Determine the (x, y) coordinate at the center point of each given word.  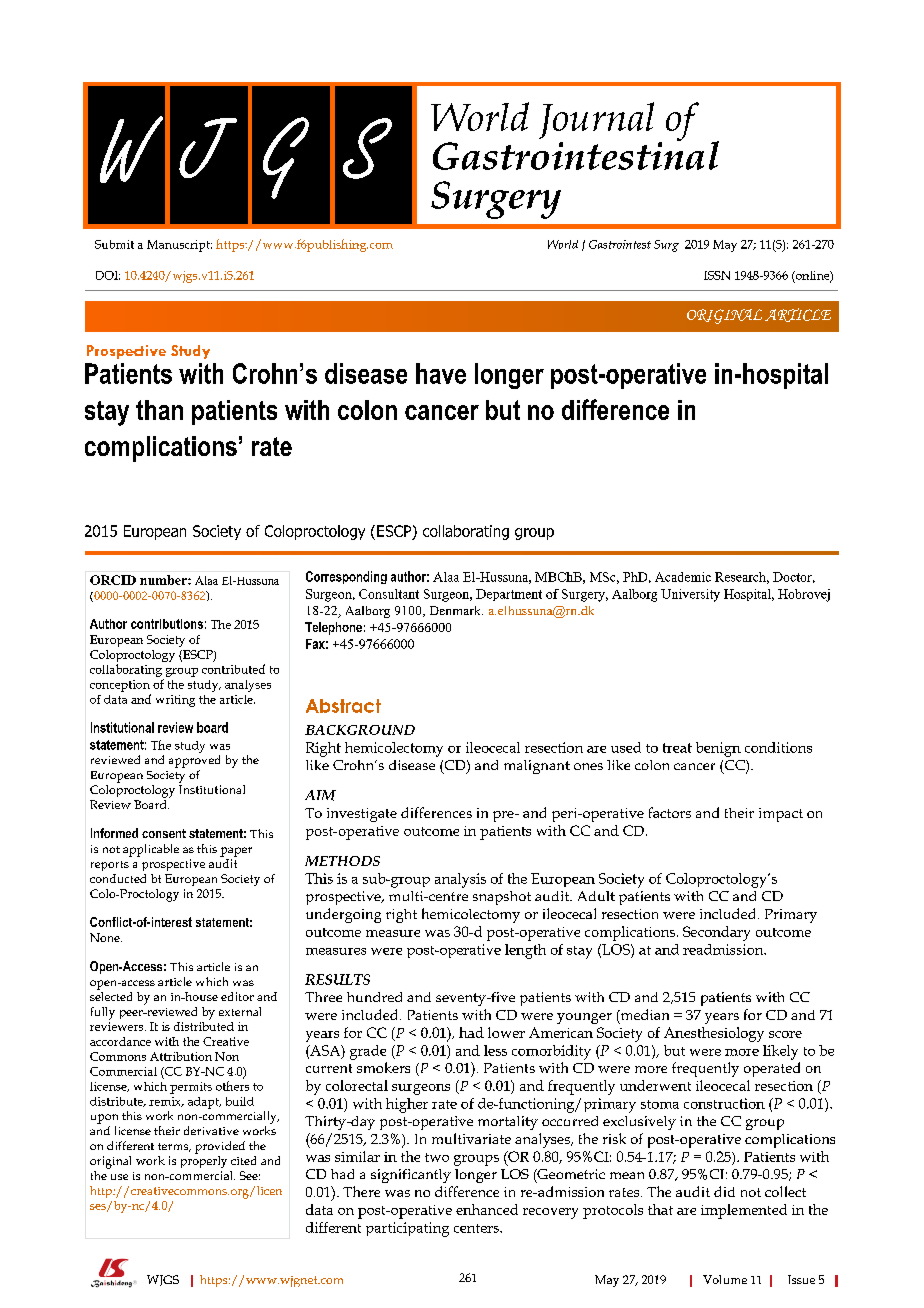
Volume (725, 1279)
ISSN (717, 275)
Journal (596, 120)
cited (243, 1160)
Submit (114, 244)
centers (477, 1228)
